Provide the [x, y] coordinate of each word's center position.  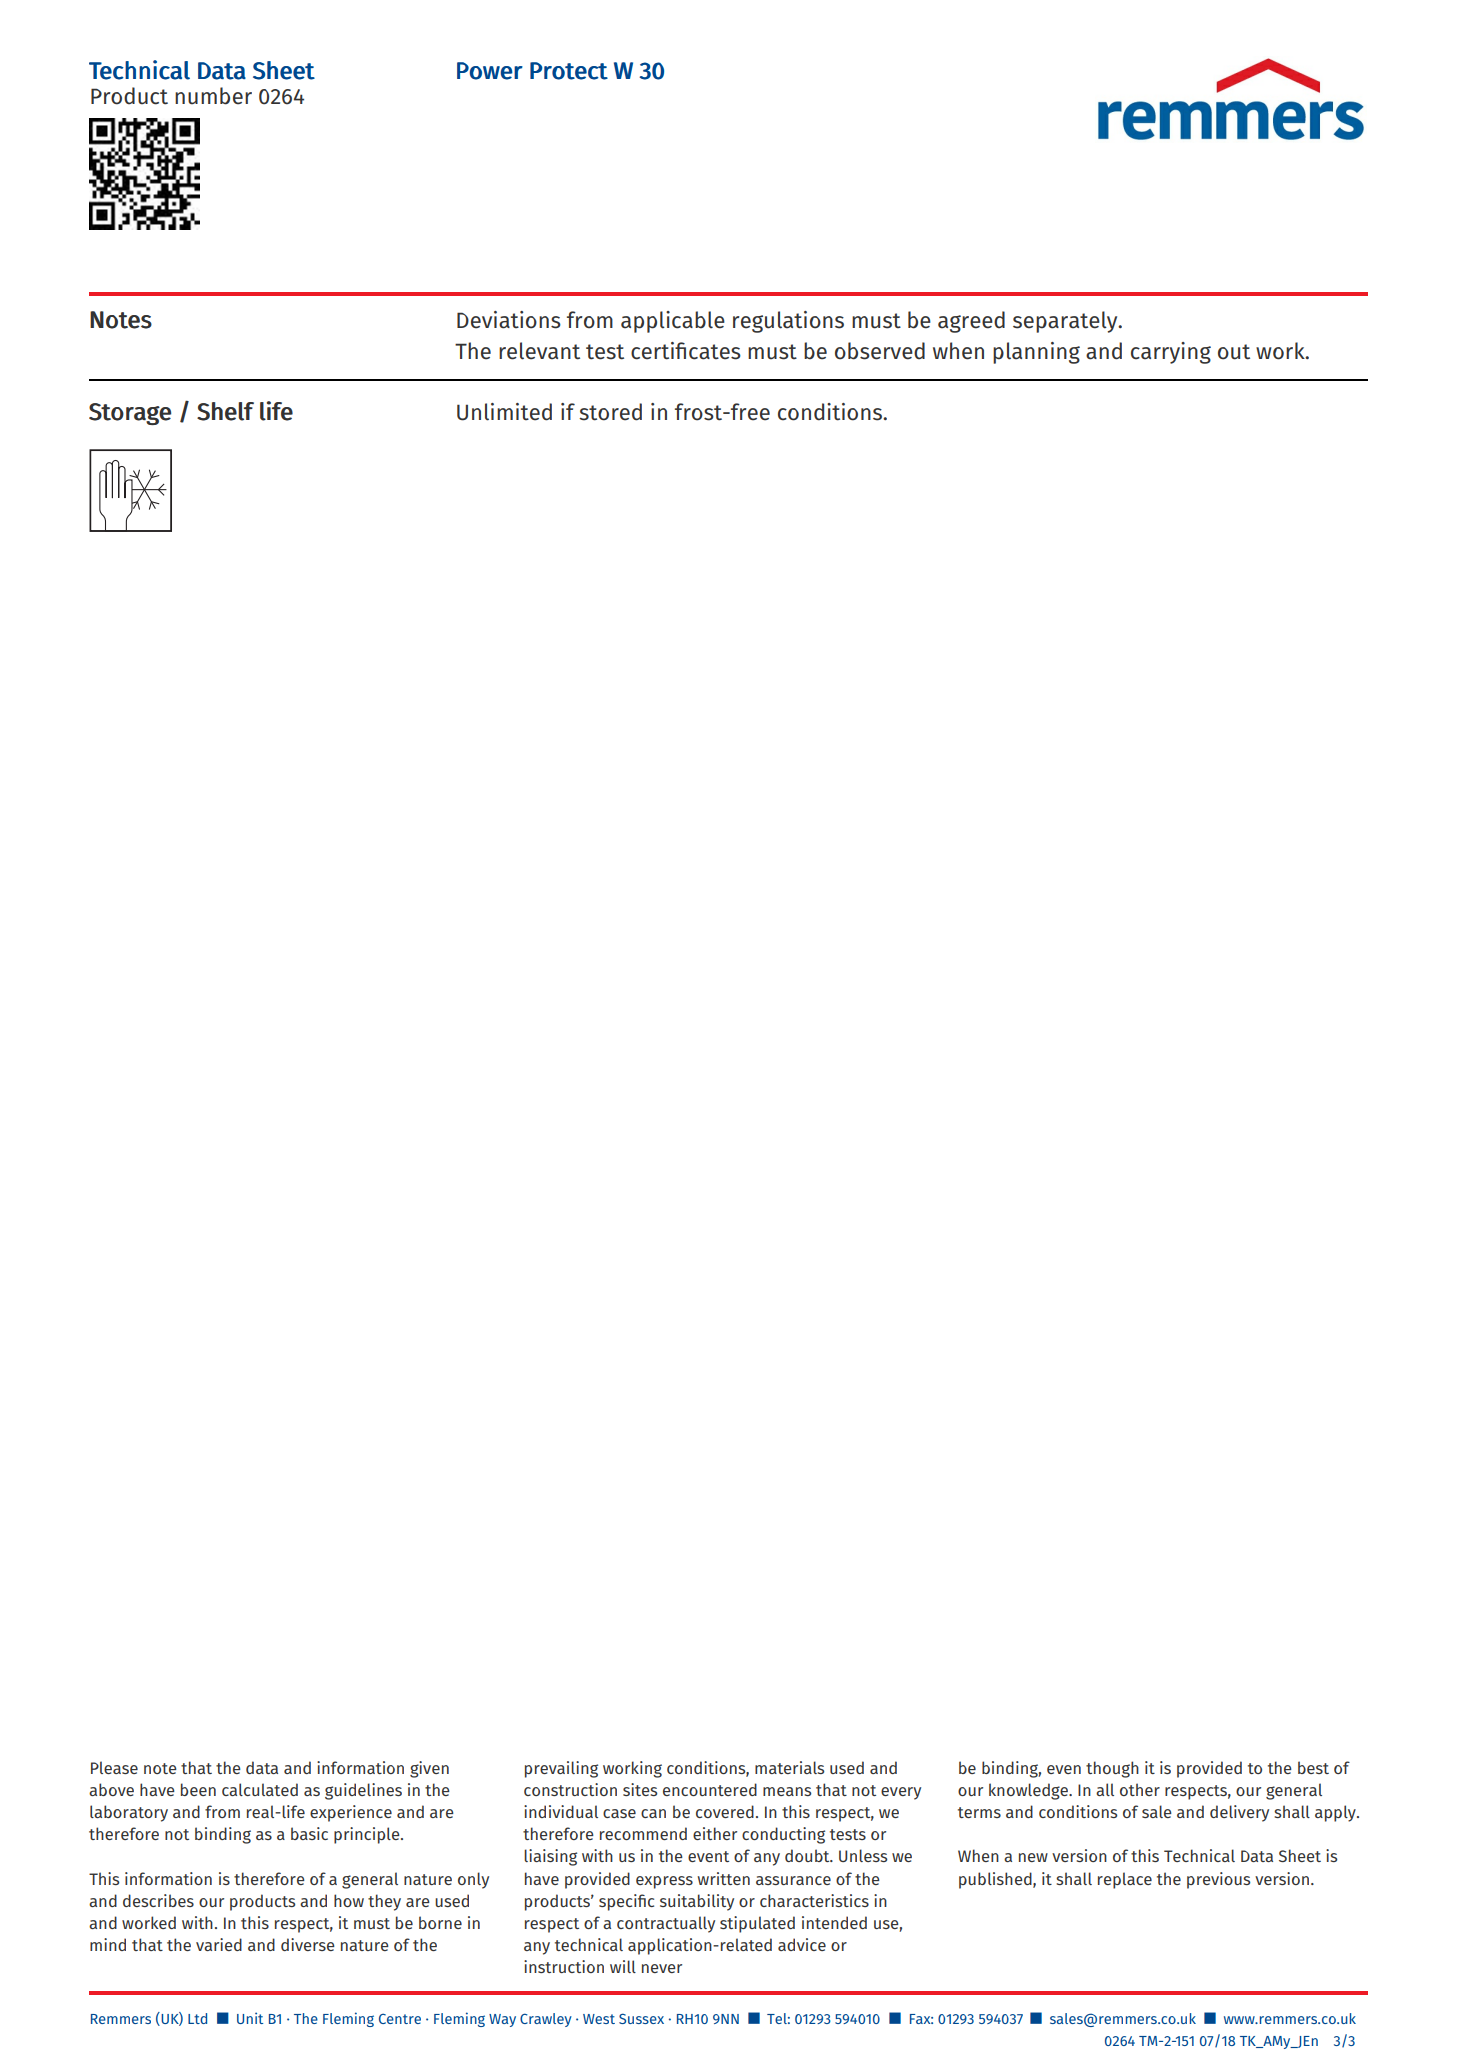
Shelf [225, 411]
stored [610, 412]
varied [219, 1944]
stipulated [757, 1924]
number [213, 96]
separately [1066, 322]
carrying [1171, 353]
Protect [569, 71]
